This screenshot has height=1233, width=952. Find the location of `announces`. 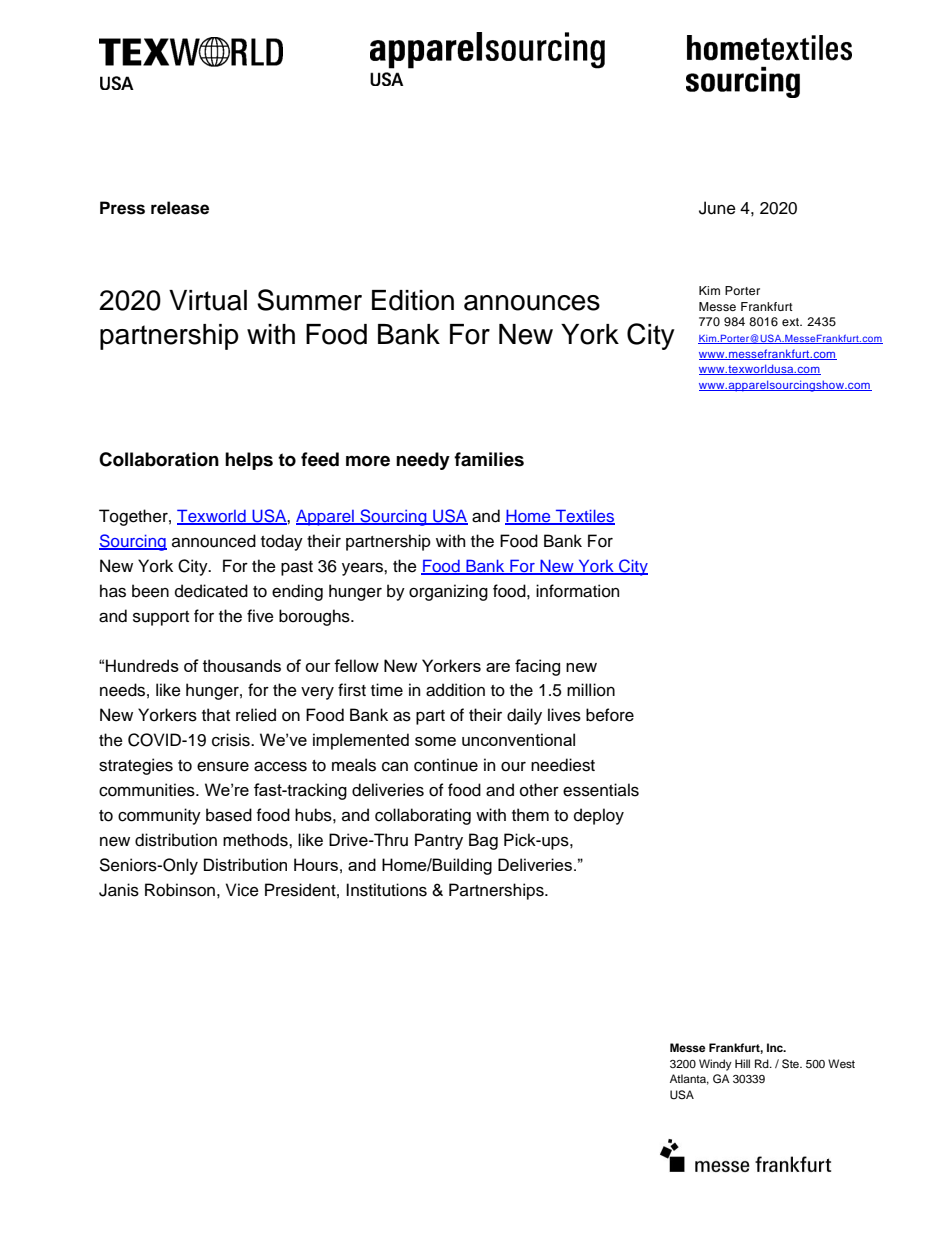

announces is located at coordinates (532, 303).
